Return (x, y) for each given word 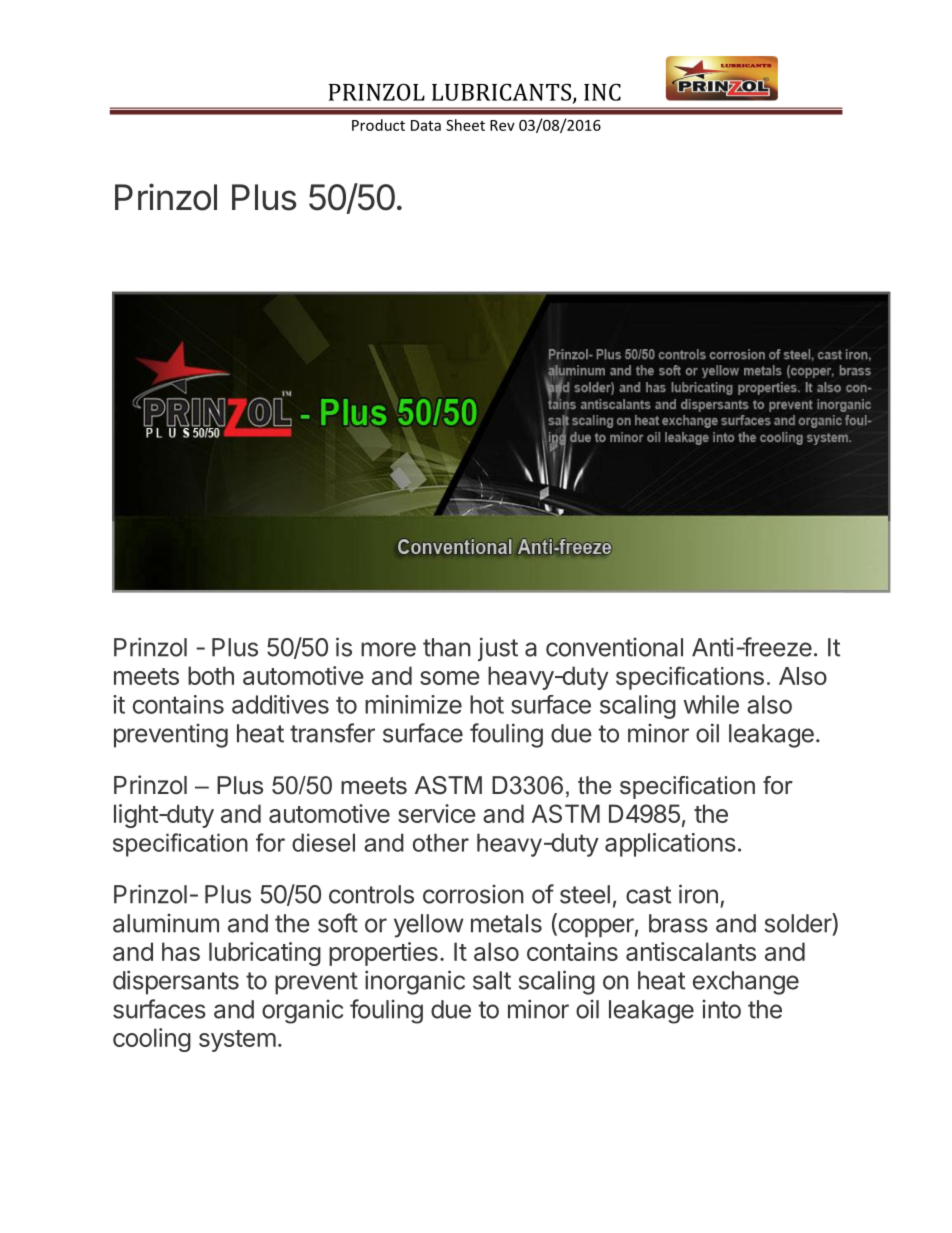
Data (426, 125)
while (711, 704)
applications (670, 845)
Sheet (465, 125)
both (211, 675)
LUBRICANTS (501, 92)
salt (492, 980)
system (237, 1041)
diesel (323, 842)
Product (378, 125)
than (447, 647)
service (437, 813)
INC (602, 92)
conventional (614, 647)
